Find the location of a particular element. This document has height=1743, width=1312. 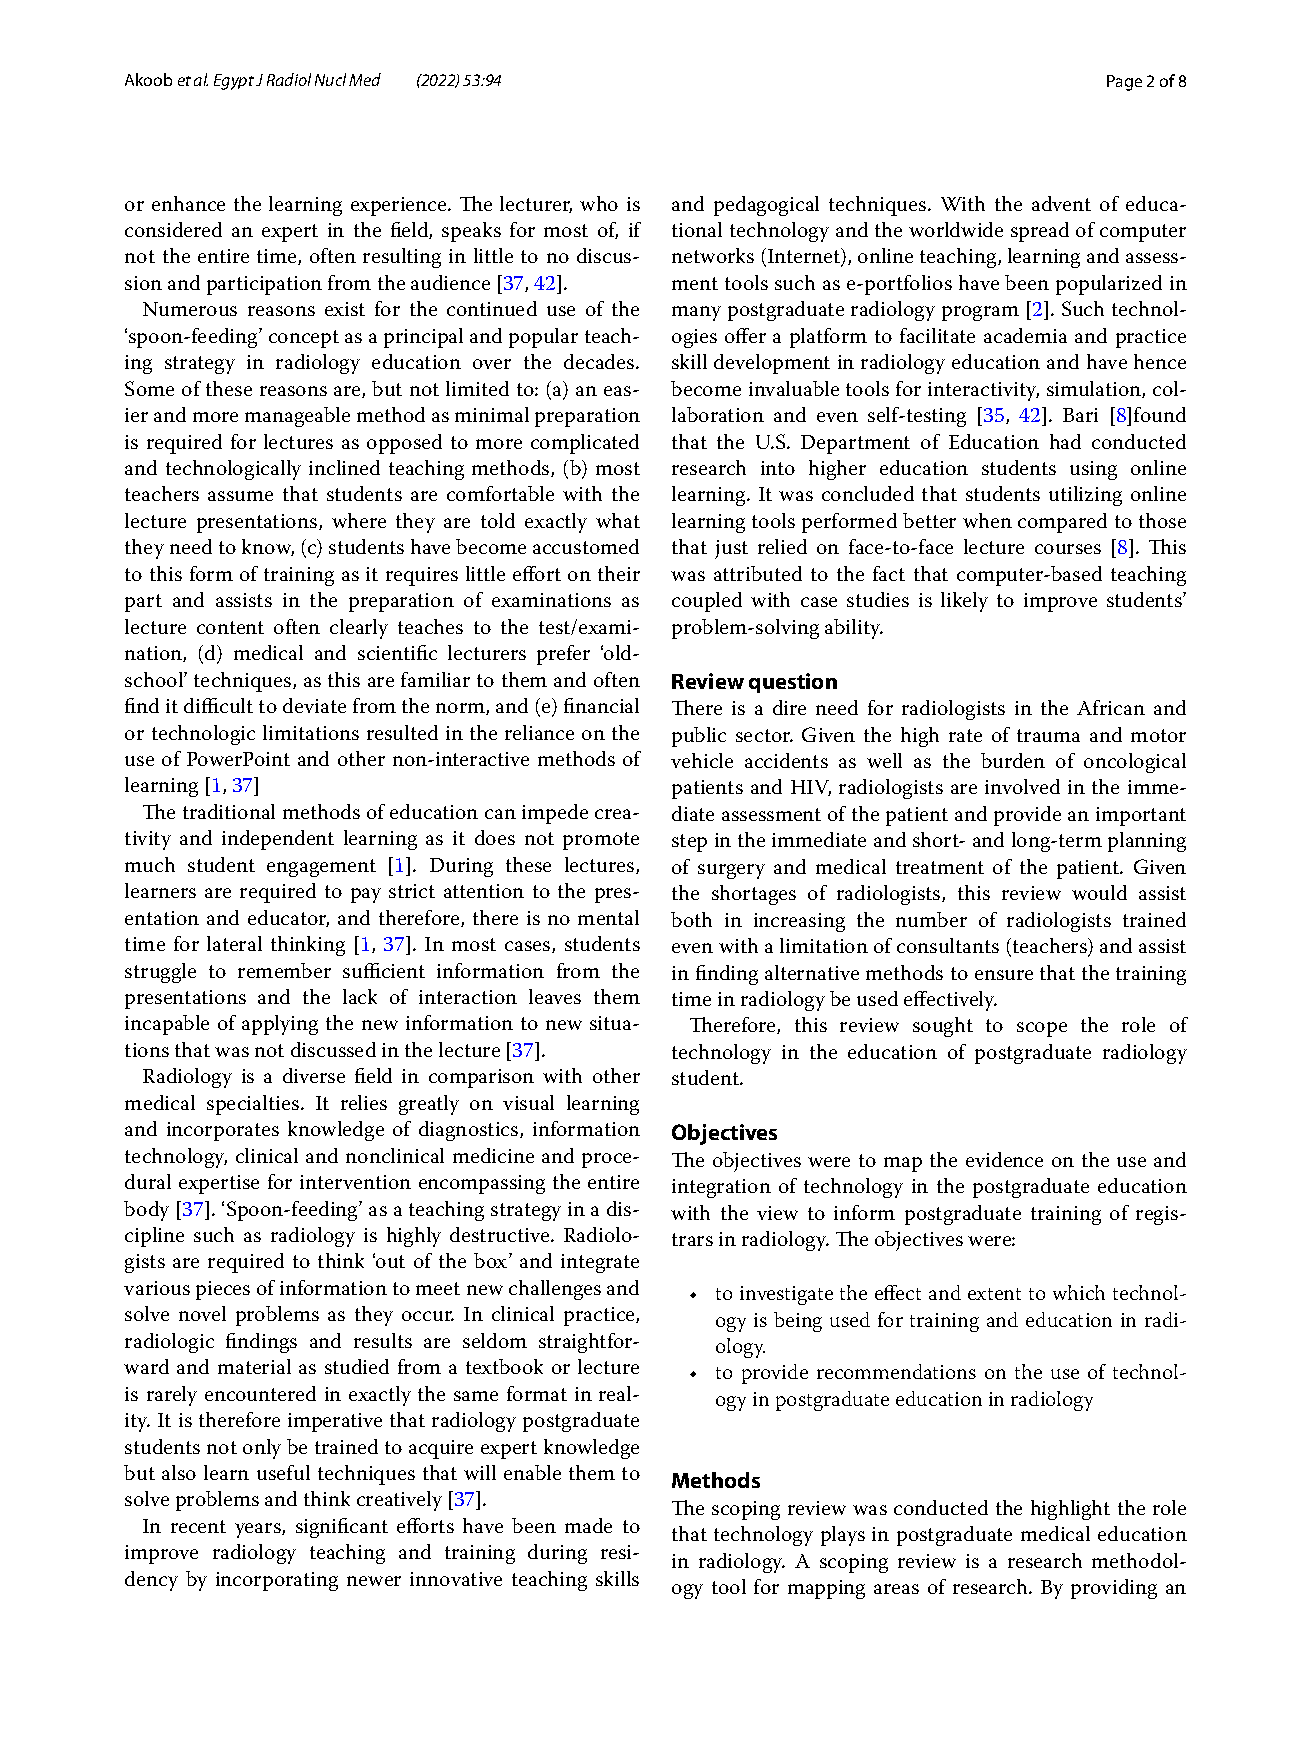

scope is located at coordinates (1042, 1029).
